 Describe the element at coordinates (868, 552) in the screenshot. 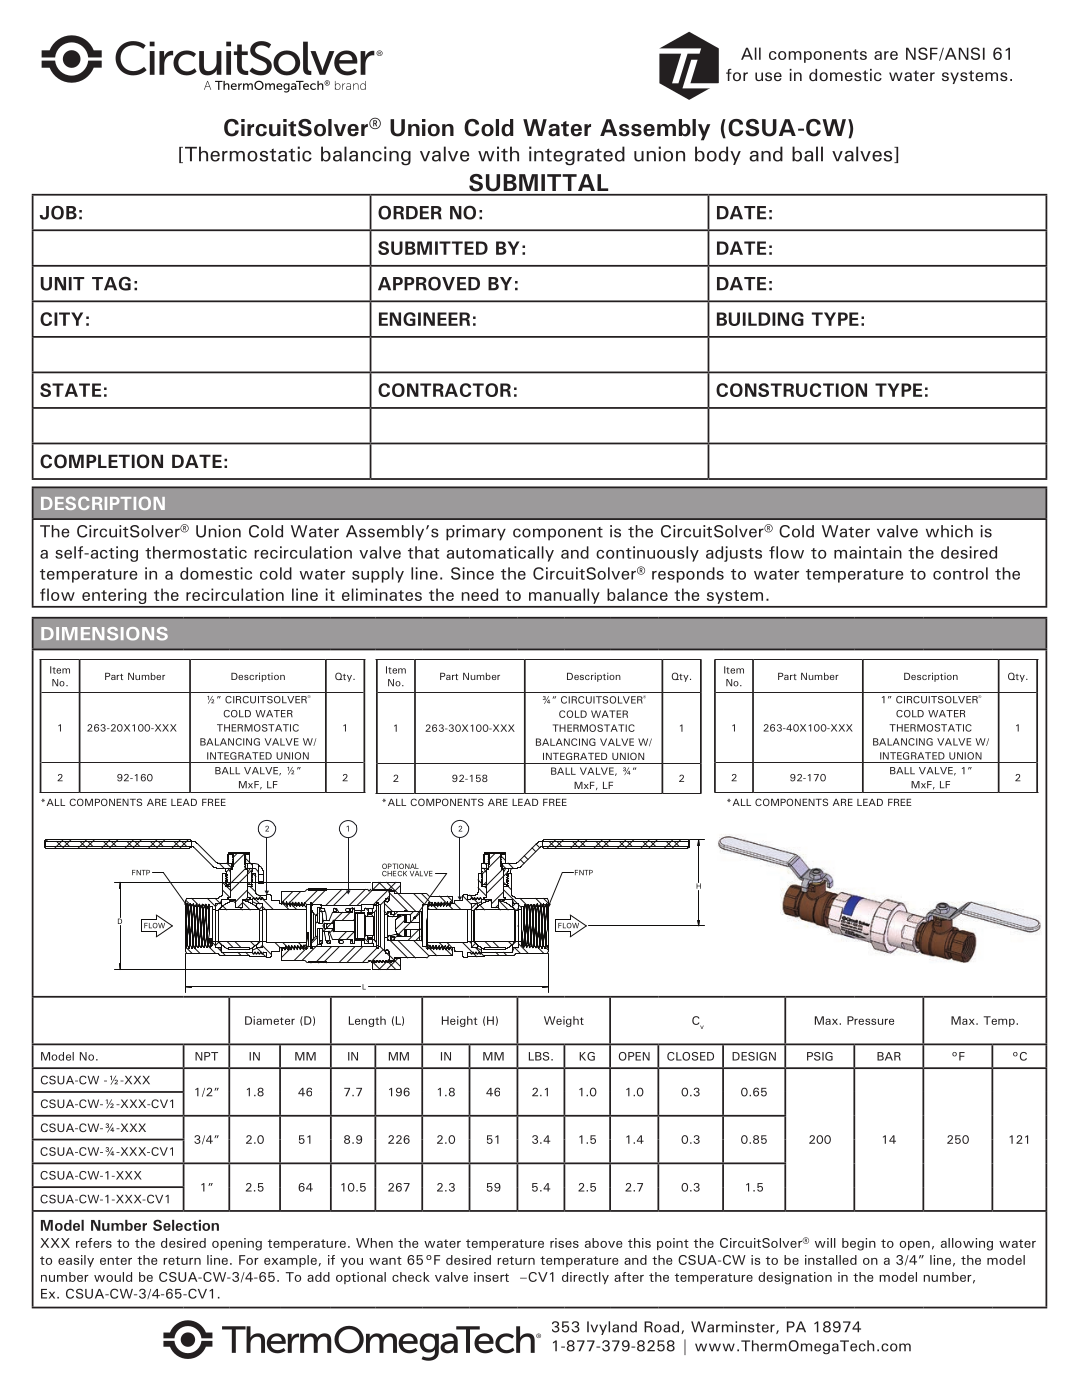

I see `maintain` at that location.
